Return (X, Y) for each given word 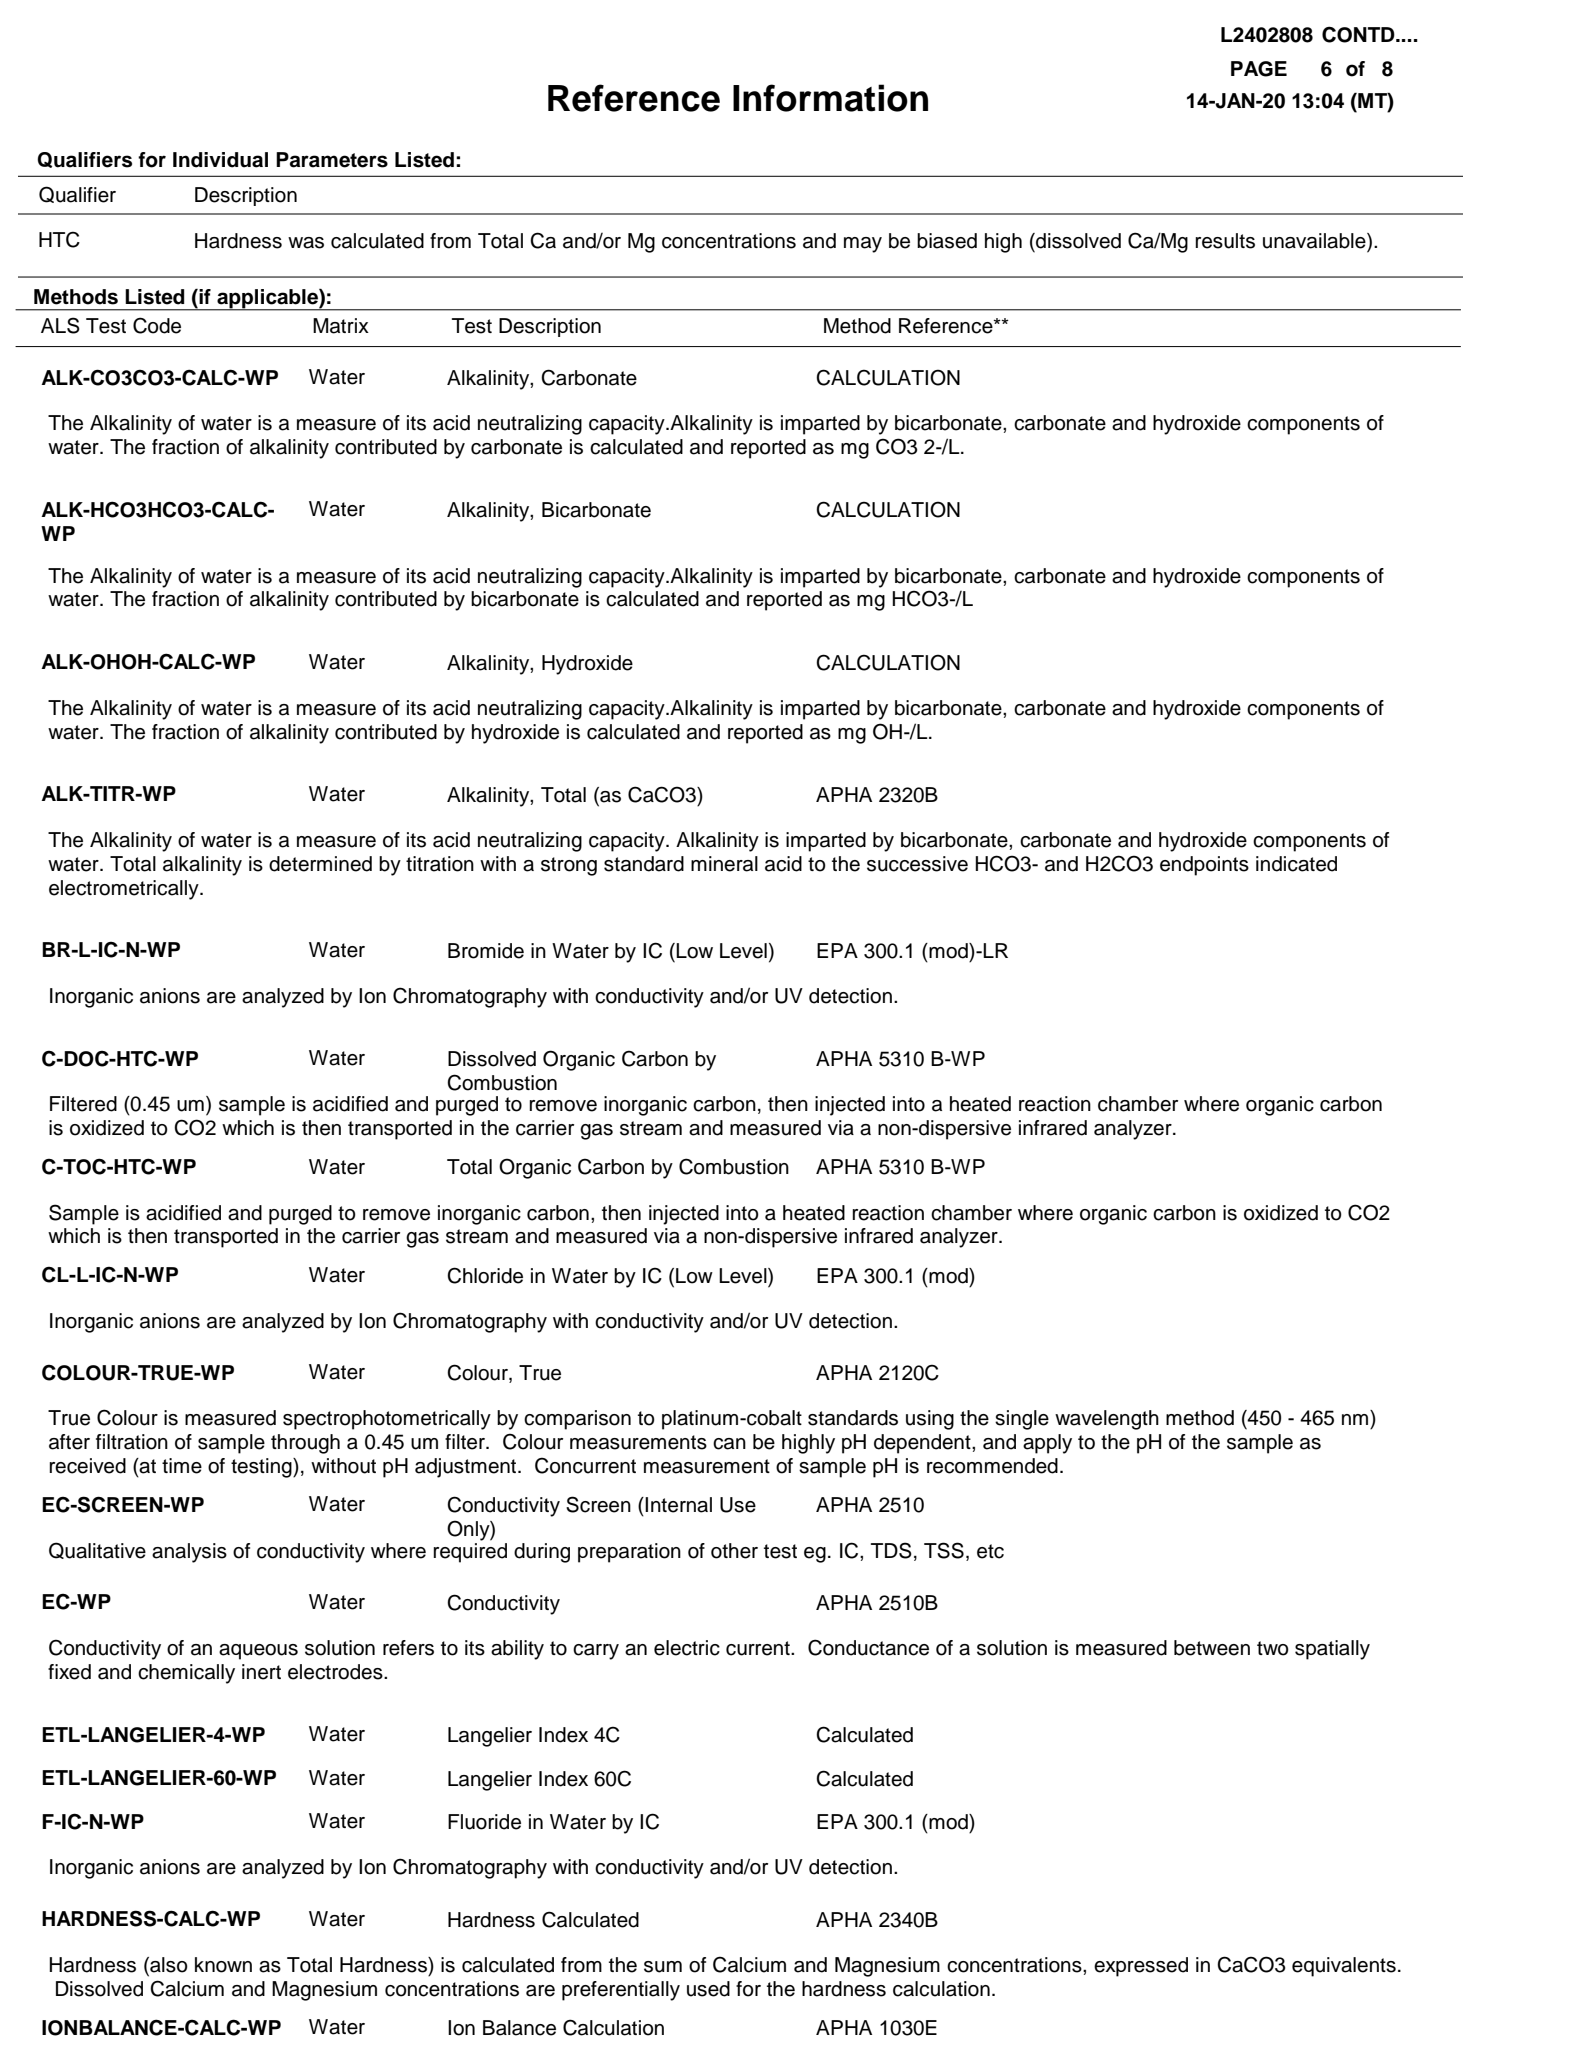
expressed (1141, 1967)
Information (830, 98)
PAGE (1259, 69)
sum (663, 1967)
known (223, 1965)
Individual (220, 160)
